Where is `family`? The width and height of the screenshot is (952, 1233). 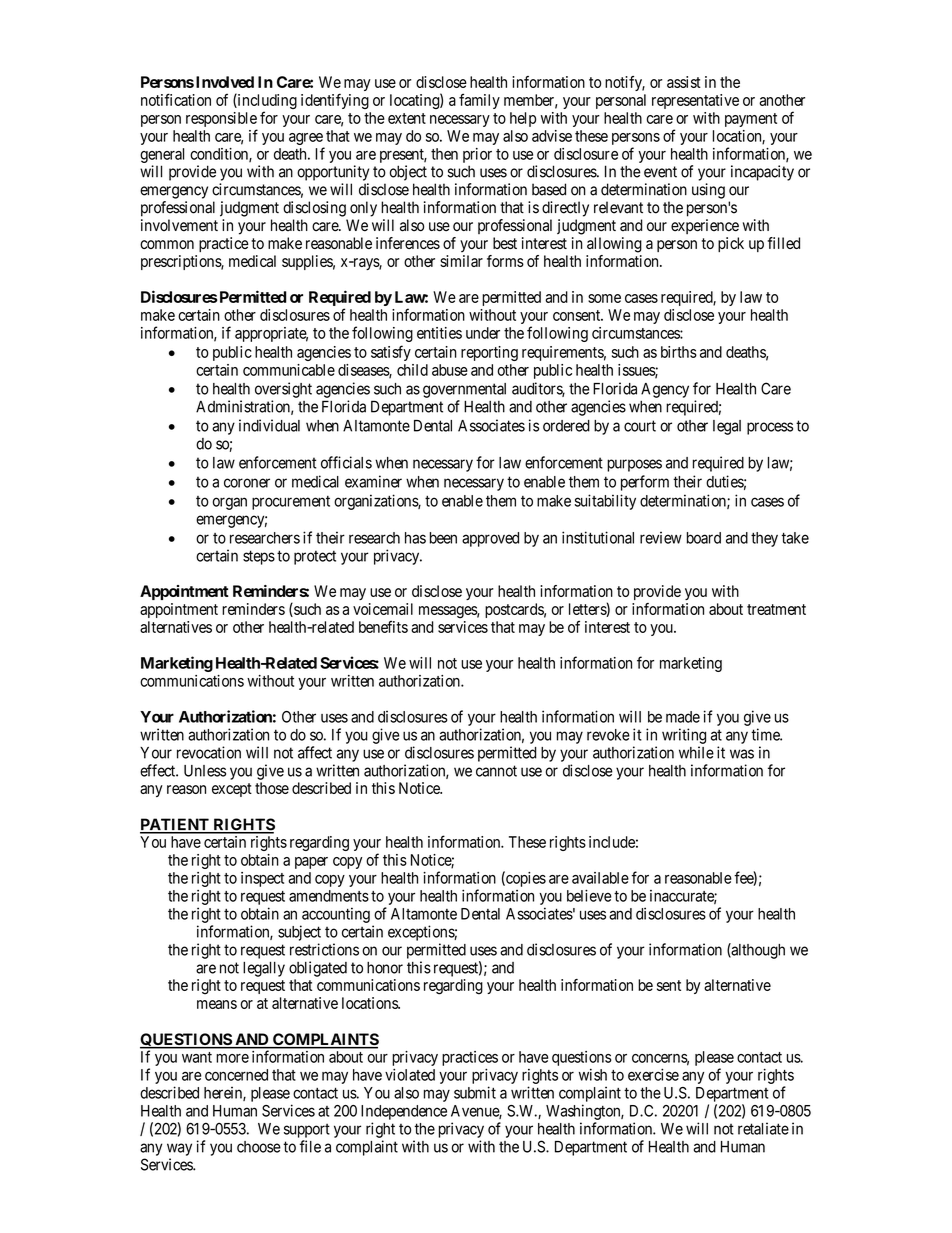 family is located at coordinates (479, 101).
